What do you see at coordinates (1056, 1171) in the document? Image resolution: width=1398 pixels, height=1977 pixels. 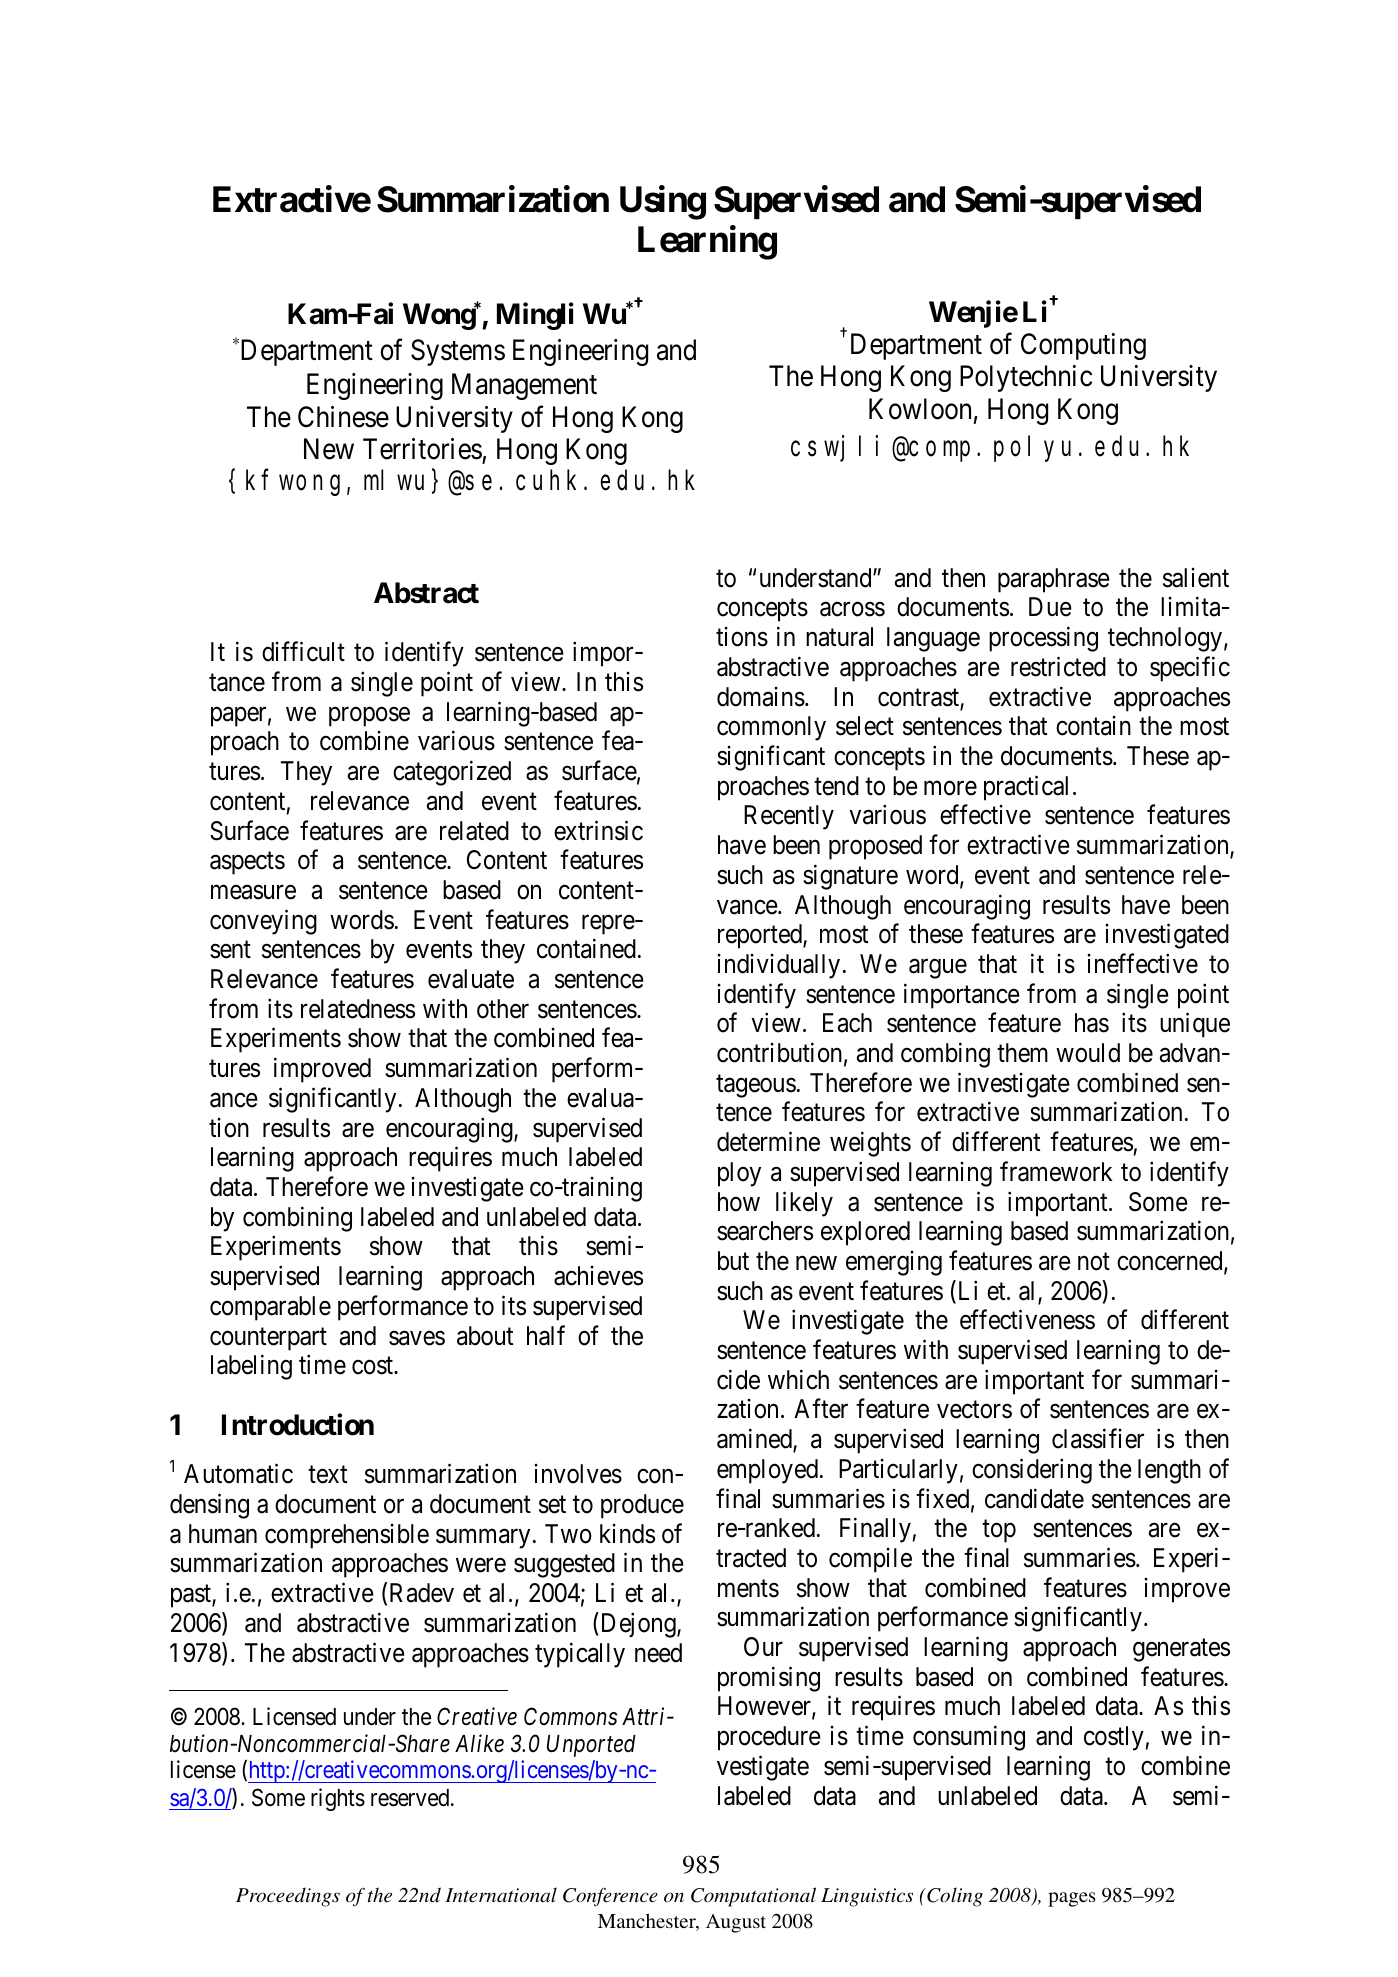 I see `framework` at bounding box center [1056, 1171].
